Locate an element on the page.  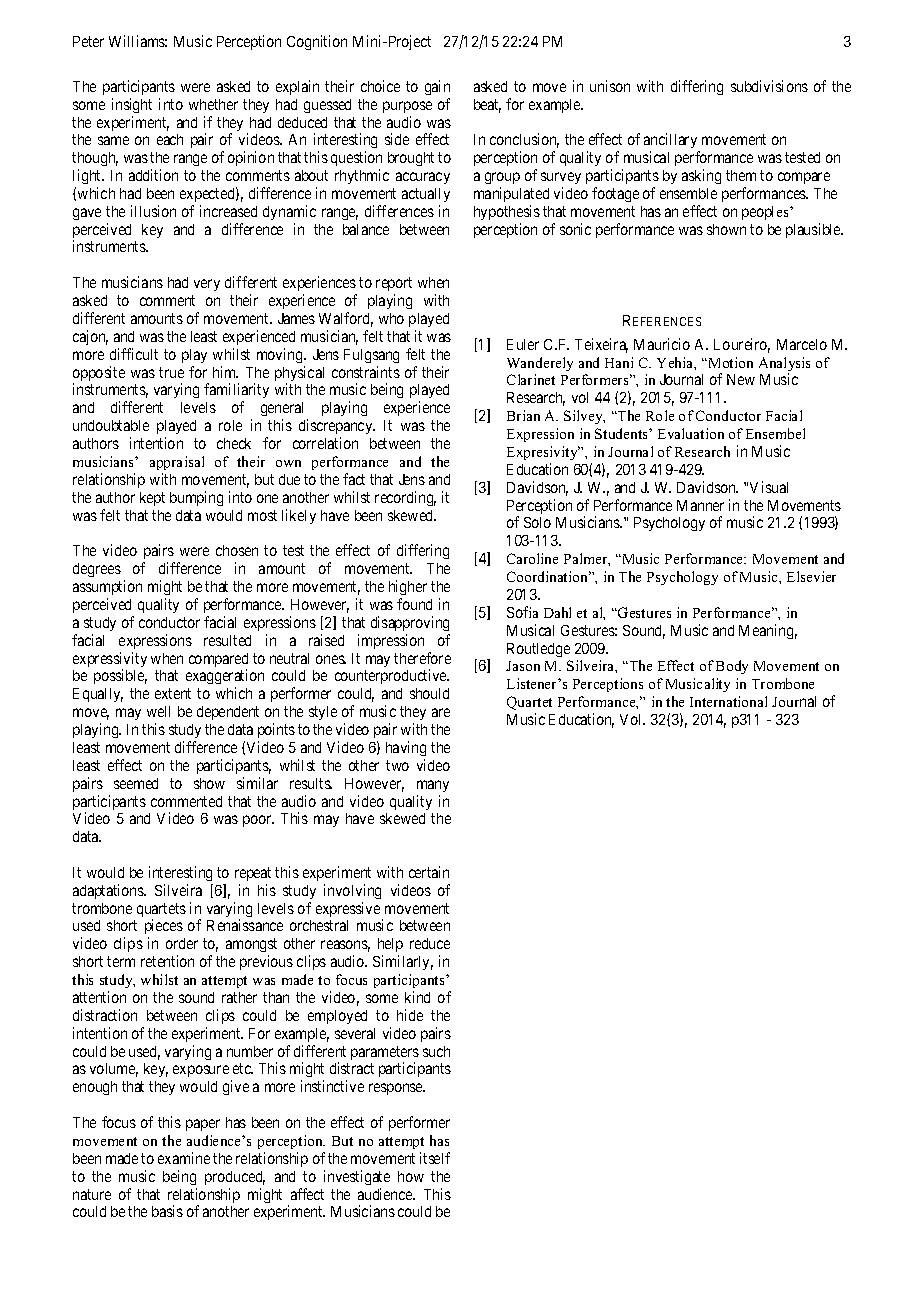
whether is located at coordinates (213, 104).
